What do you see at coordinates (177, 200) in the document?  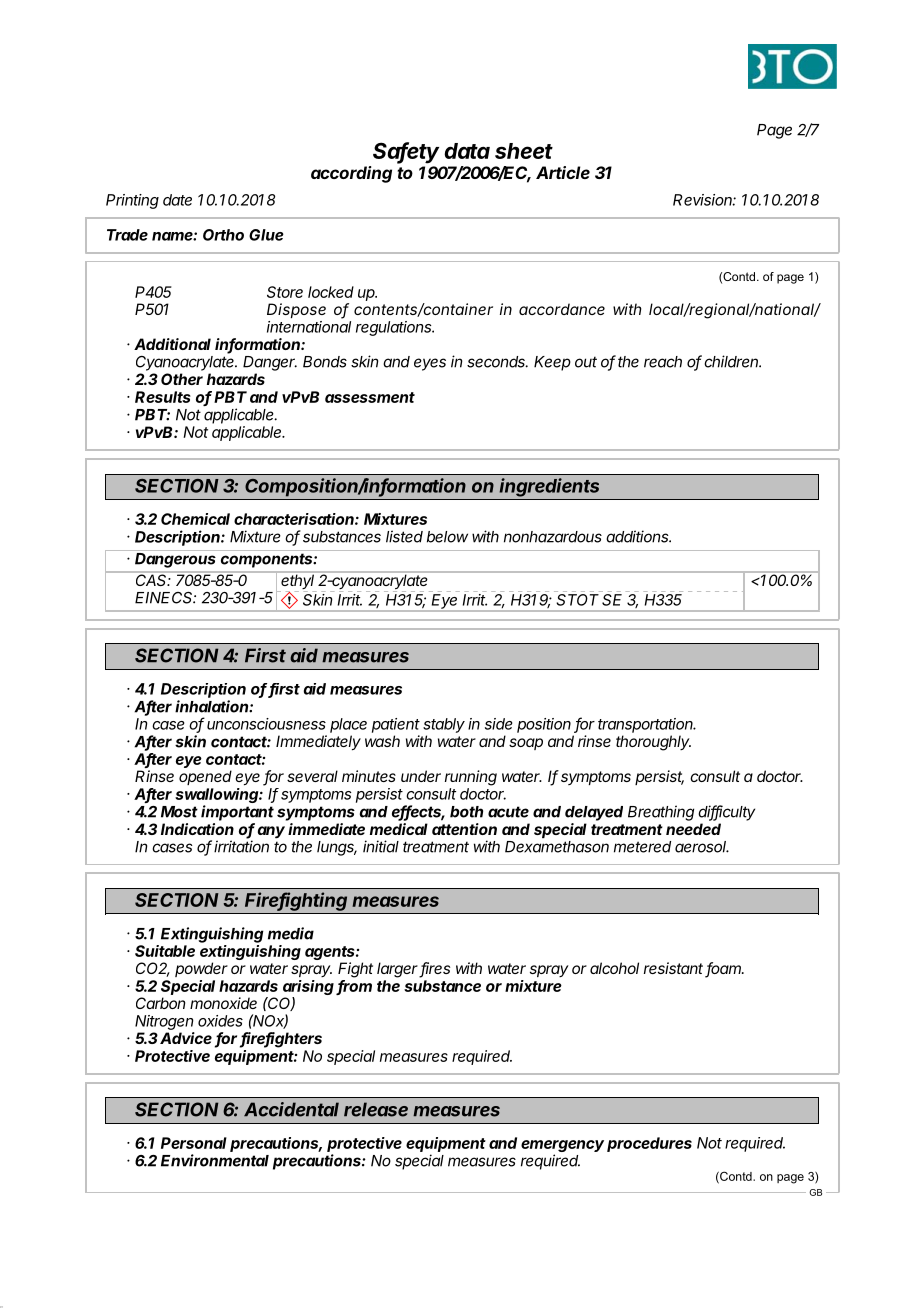 I see `date` at bounding box center [177, 200].
